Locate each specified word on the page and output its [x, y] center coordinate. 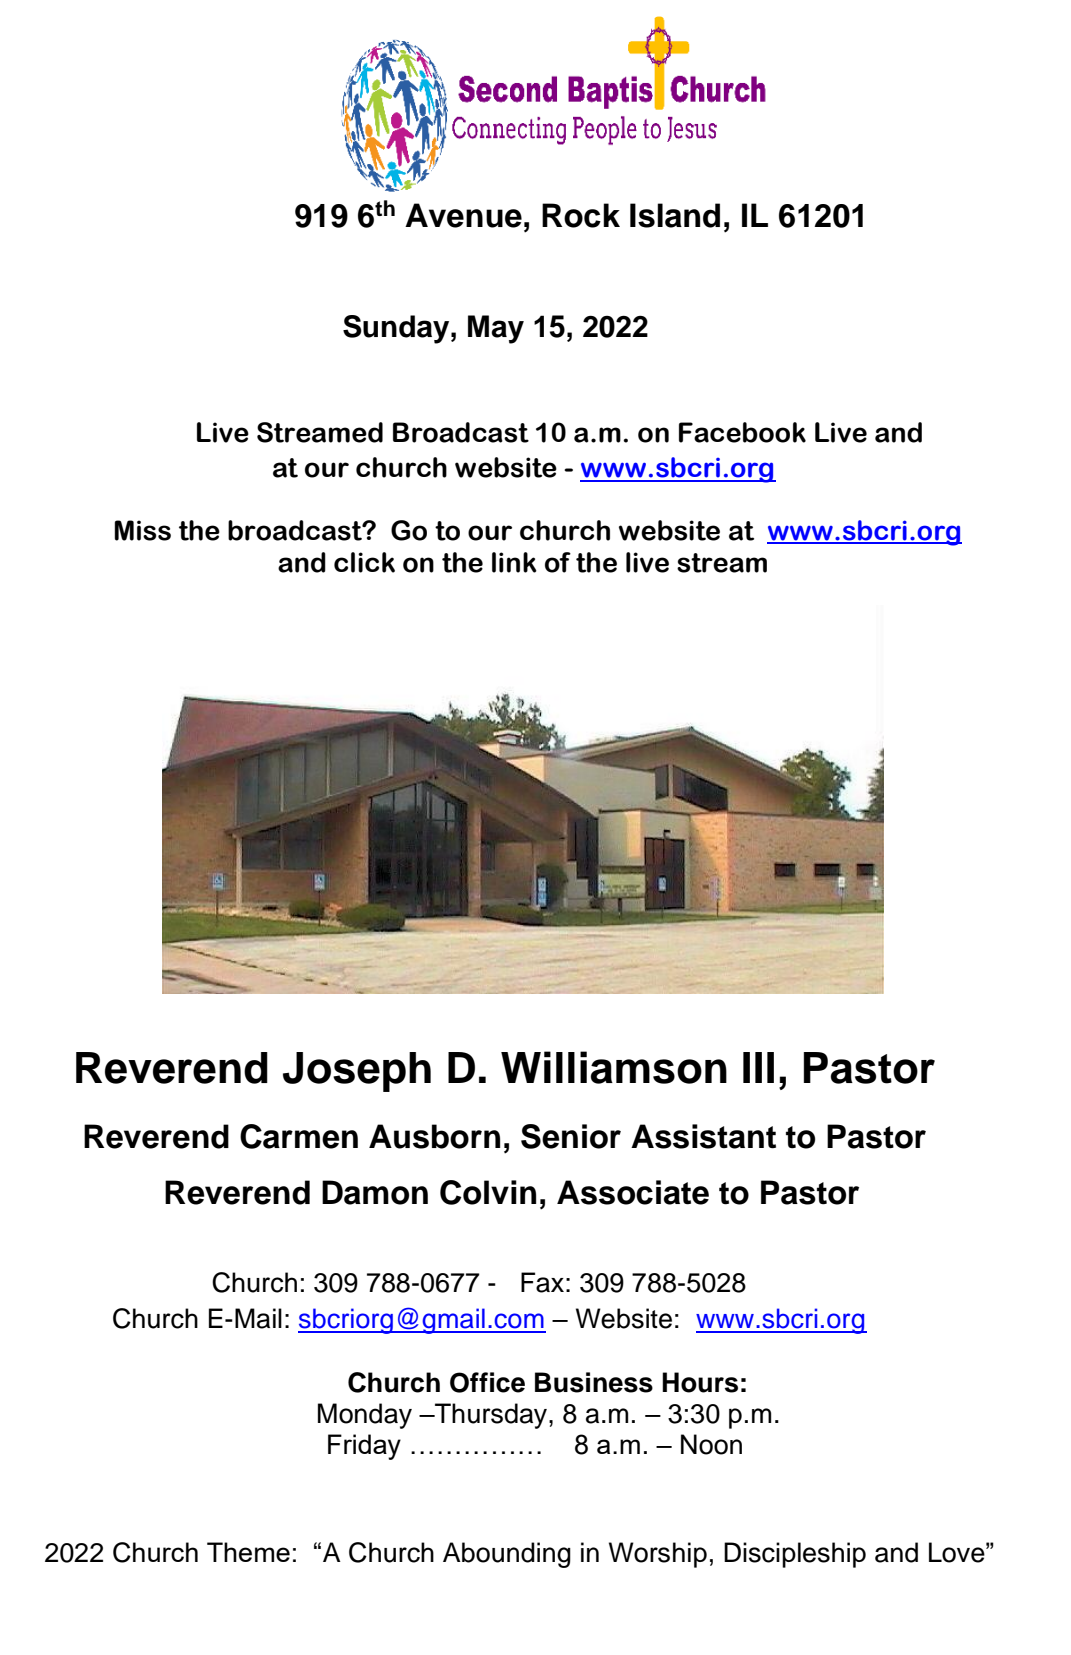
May [496, 329]
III [758, 1067]
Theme [248, 1552]
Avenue [463, 215]
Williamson [614, 1067]
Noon [711, 1444]
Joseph [357, 1072]
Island [675, 215]
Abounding [507, 1555]
